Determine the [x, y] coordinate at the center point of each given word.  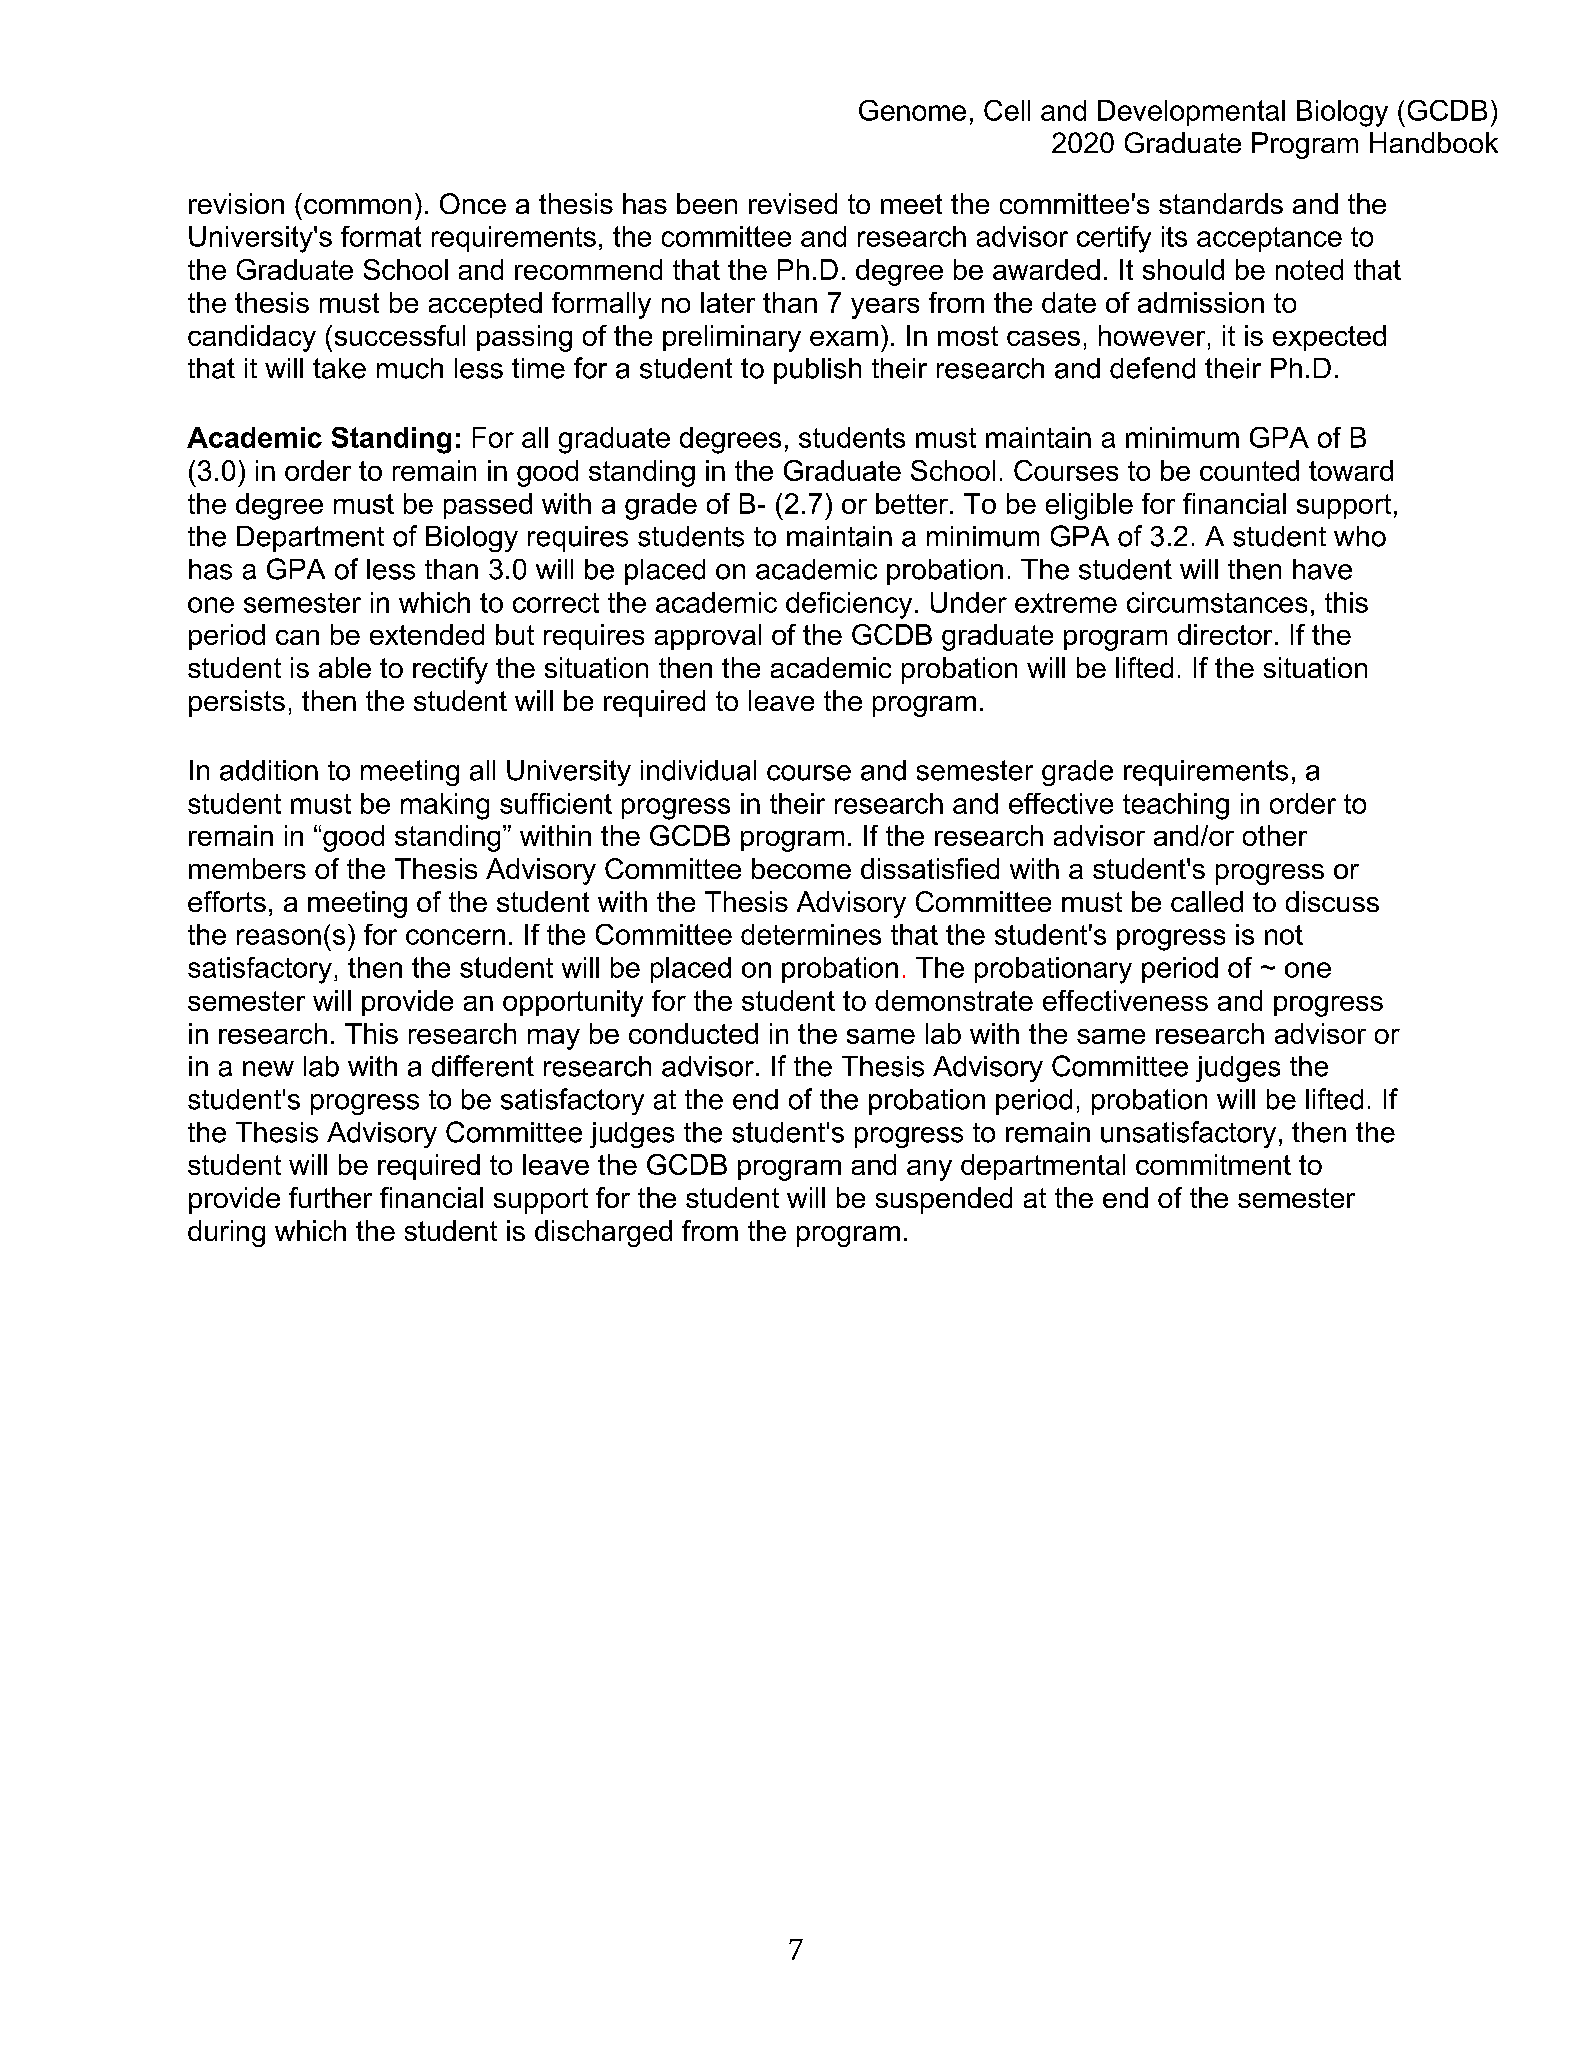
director [1225, 634]
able [345, 667]
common [357, 206]
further [330, 1197]
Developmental [1191, 113]
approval [708, 637]
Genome [912, 110]
